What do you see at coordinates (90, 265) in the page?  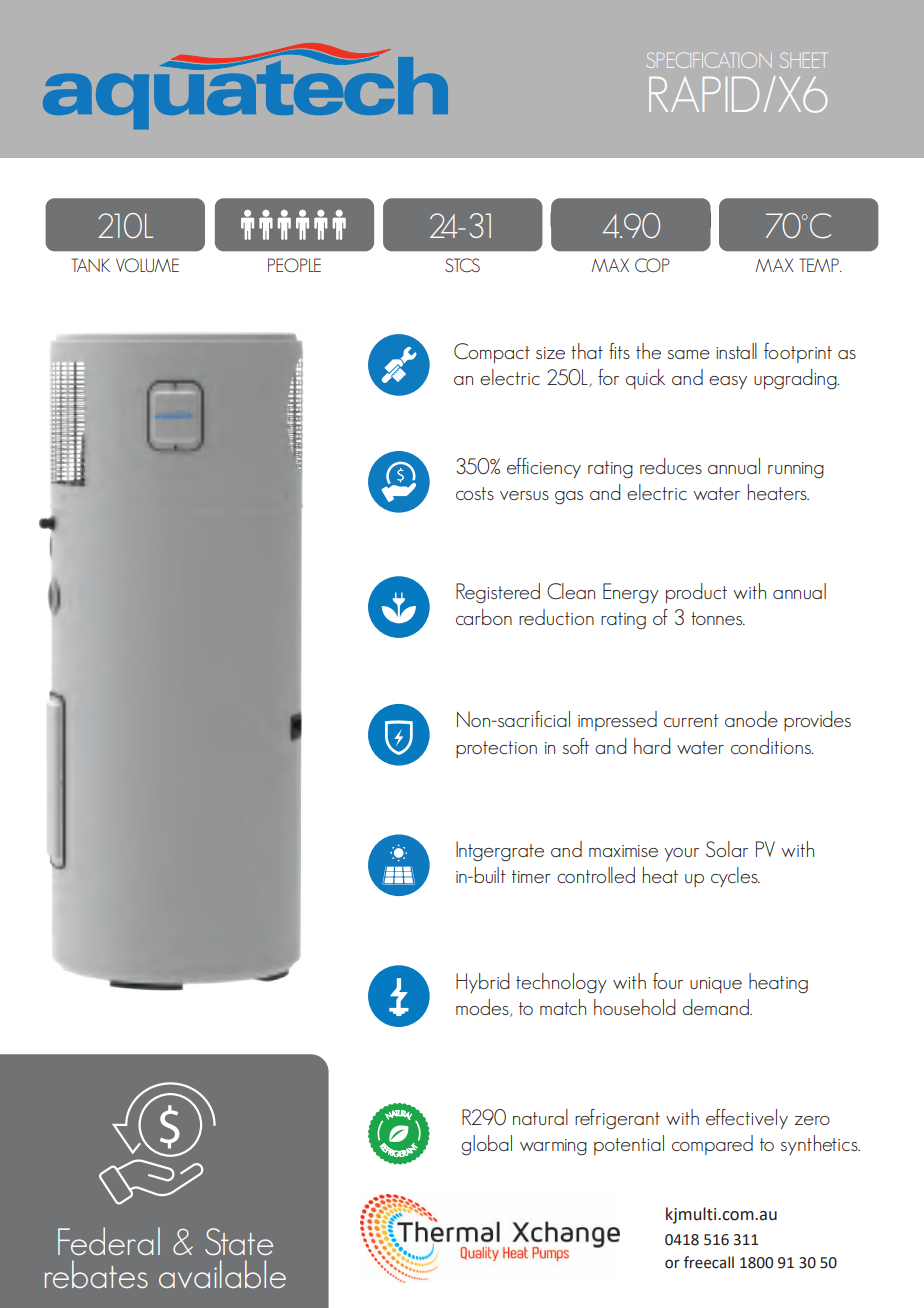 I see `TANK` at bounding box center [90, 265].
